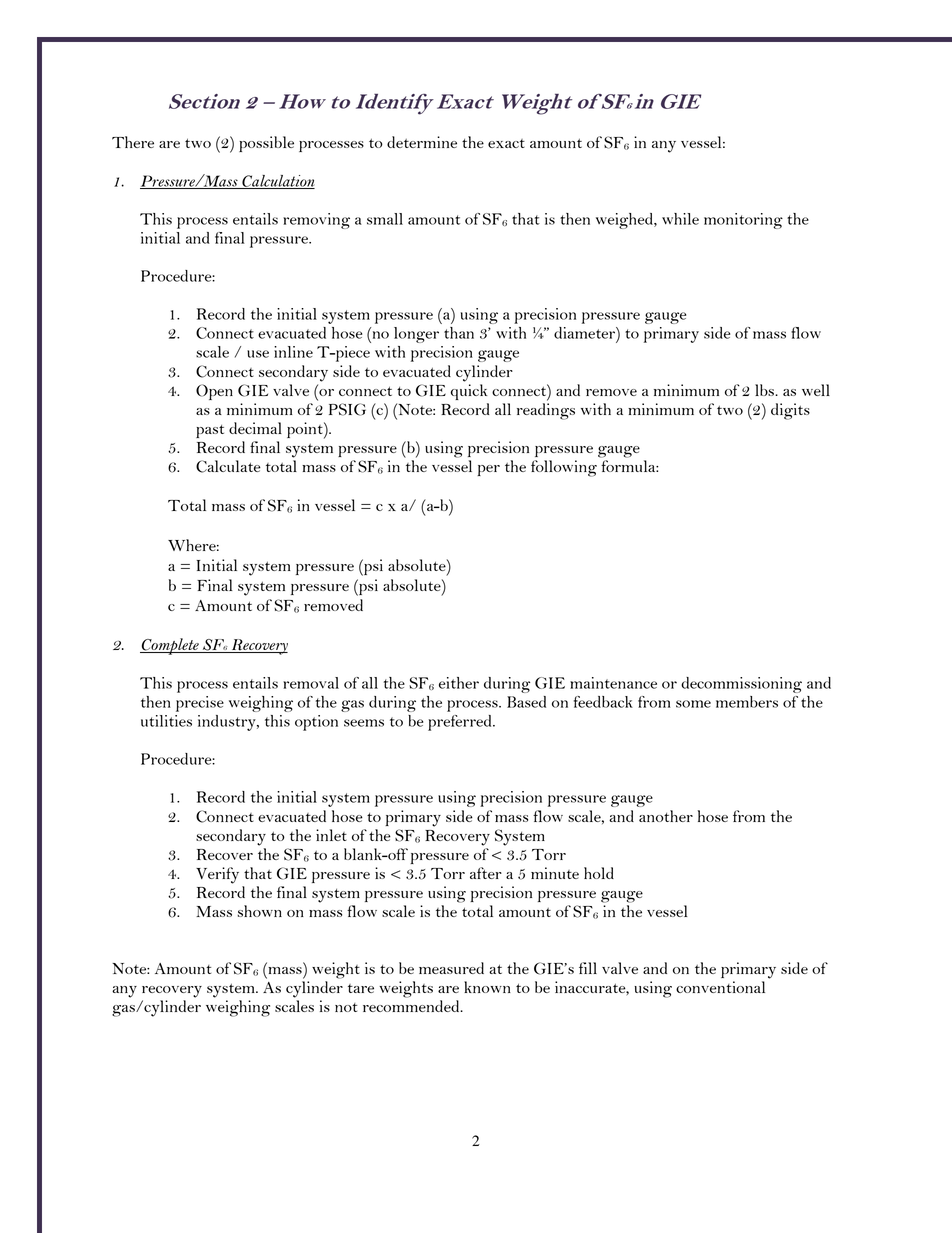 This page has height=1233, width=952. Describe the element at coordinates (488, 470) in the page. I see `per` at that location.
